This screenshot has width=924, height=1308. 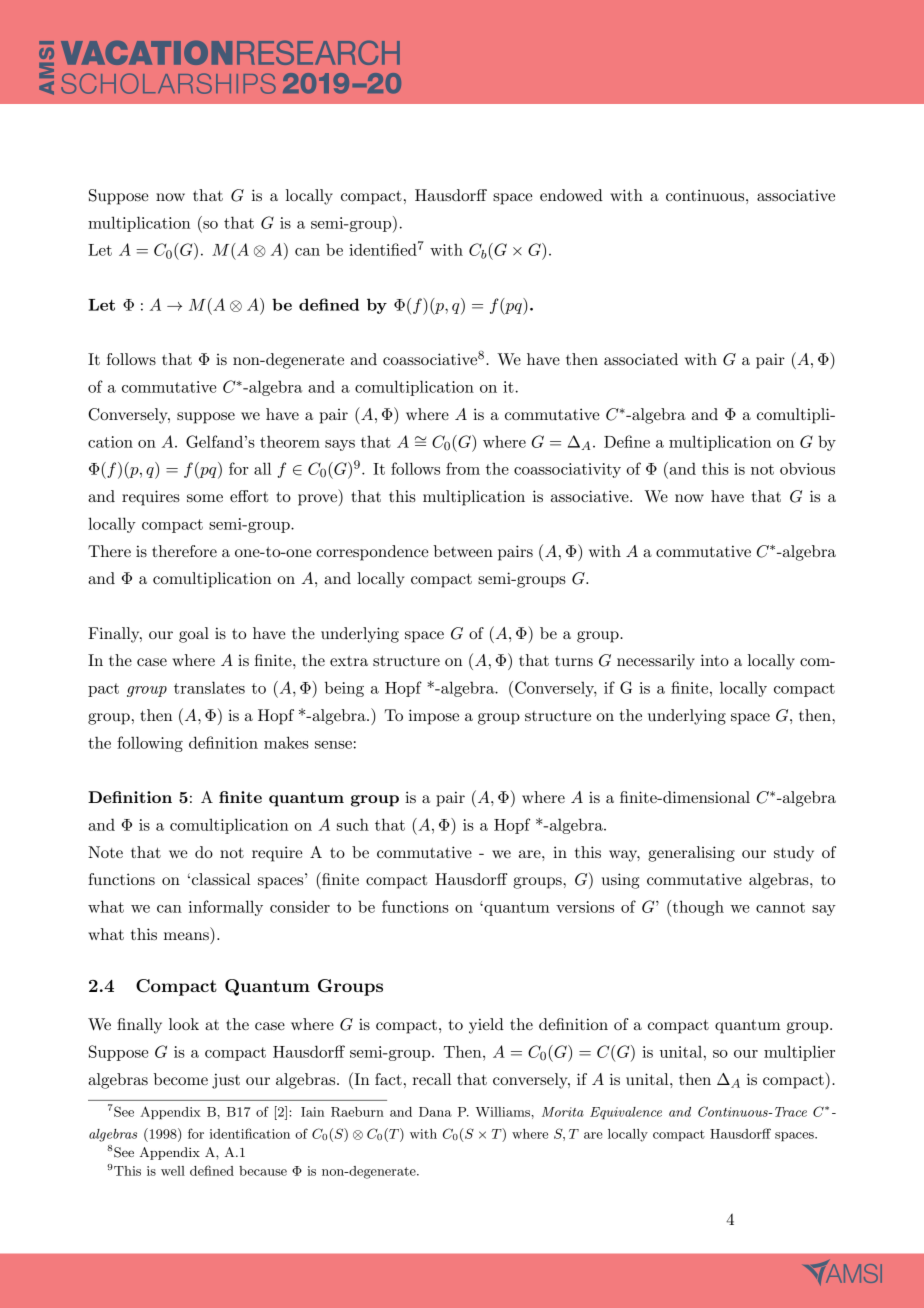 I want to click on endowed, so click(x=571, y=195).
